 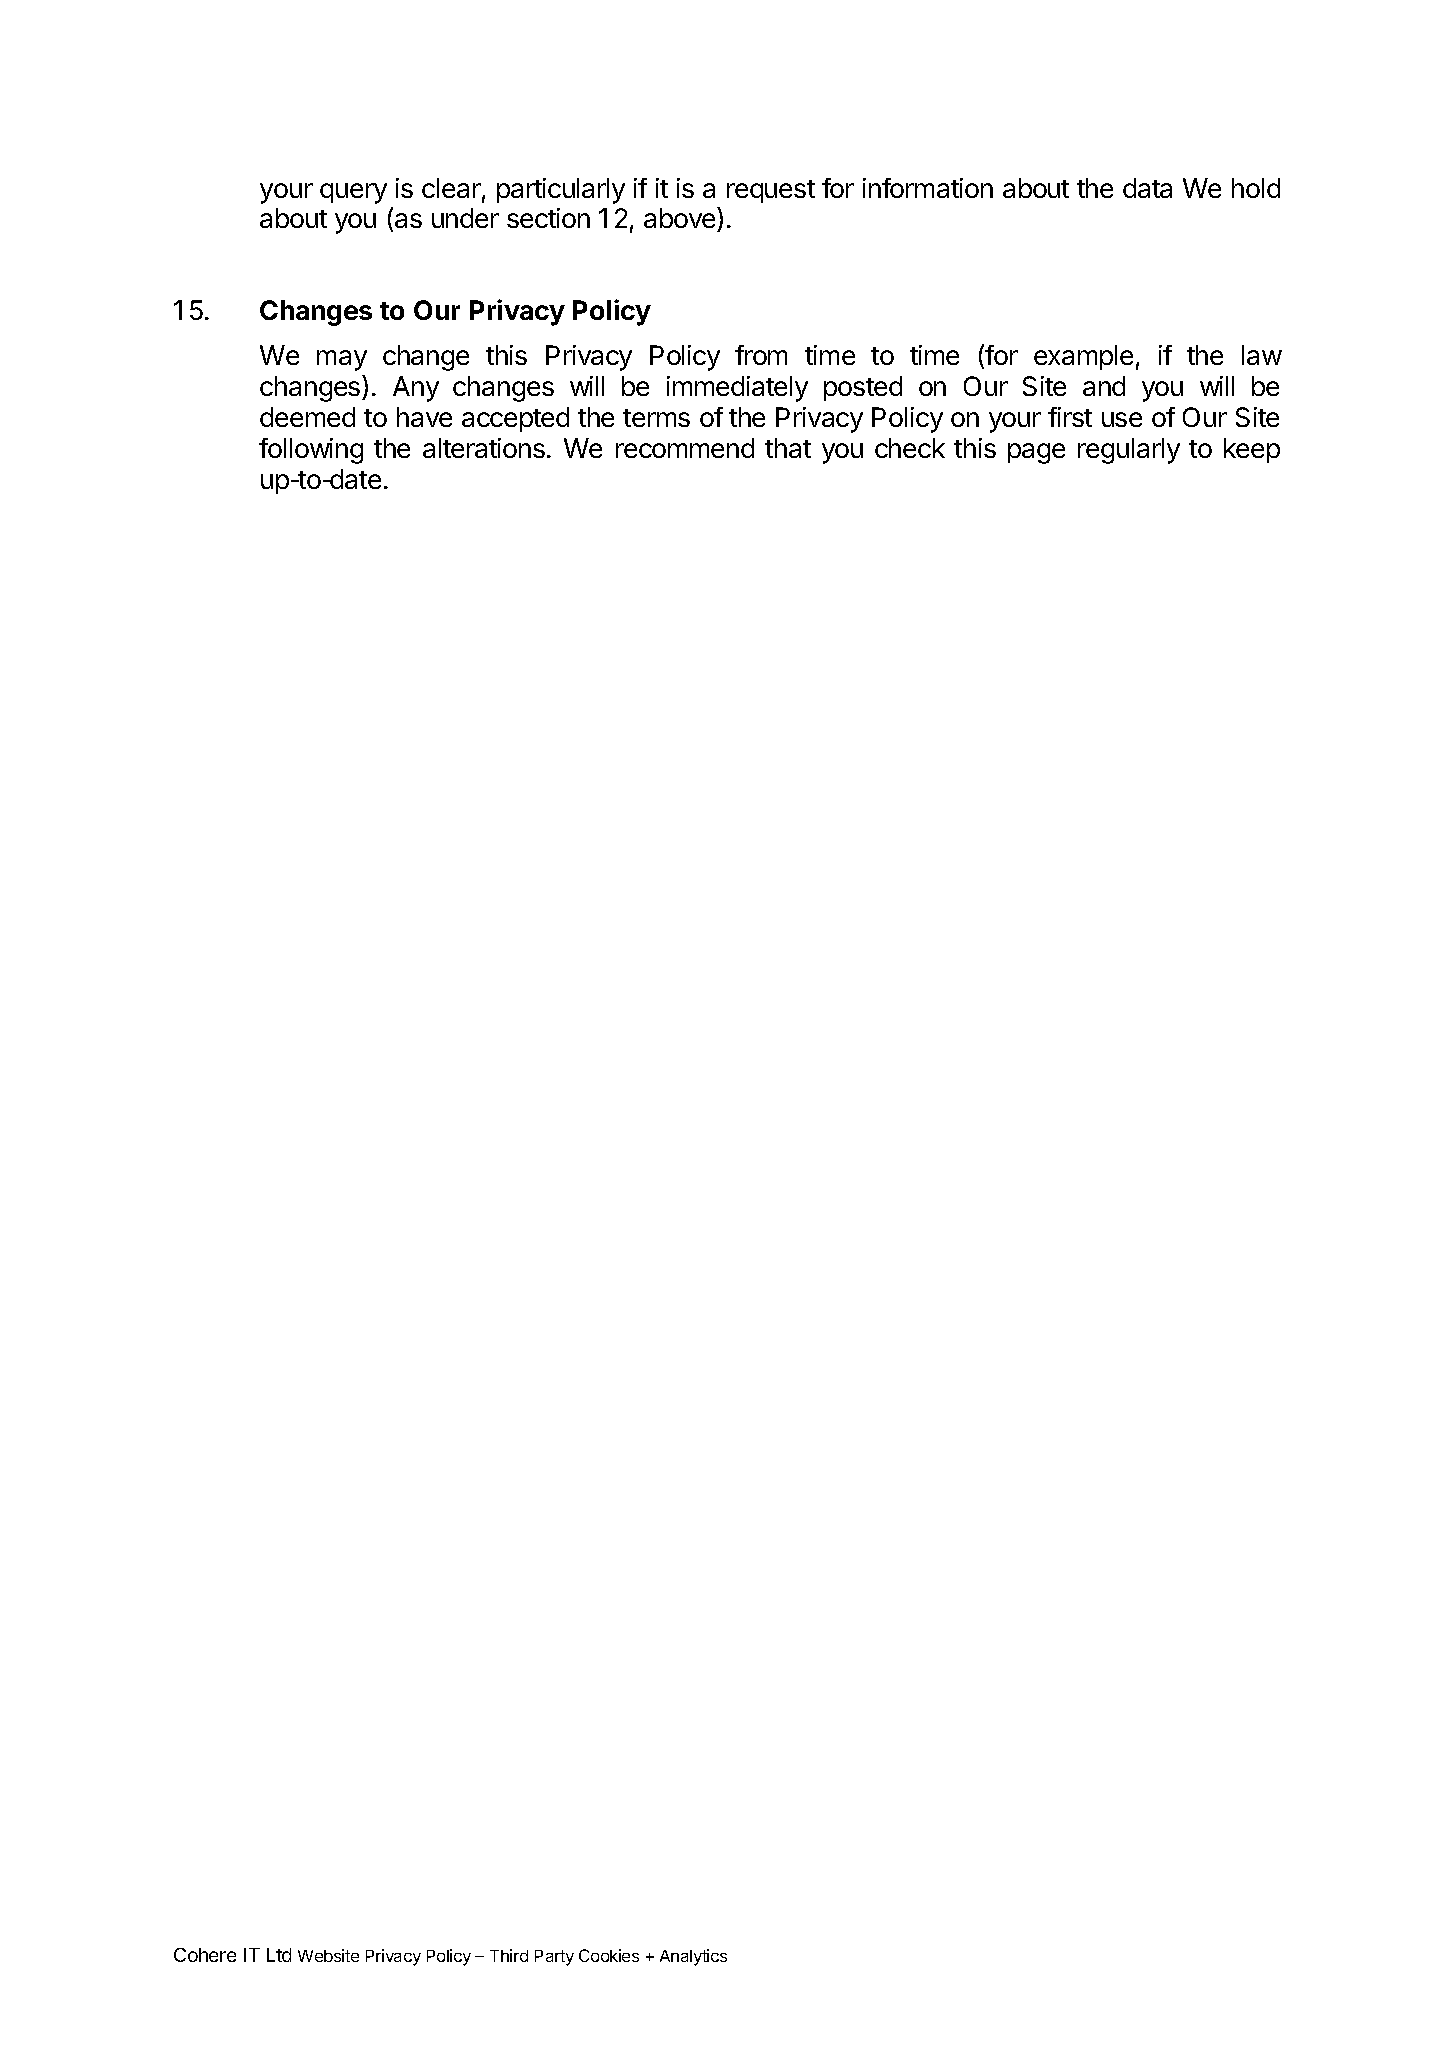 I want to click on query, so click(x=353, y=193).
